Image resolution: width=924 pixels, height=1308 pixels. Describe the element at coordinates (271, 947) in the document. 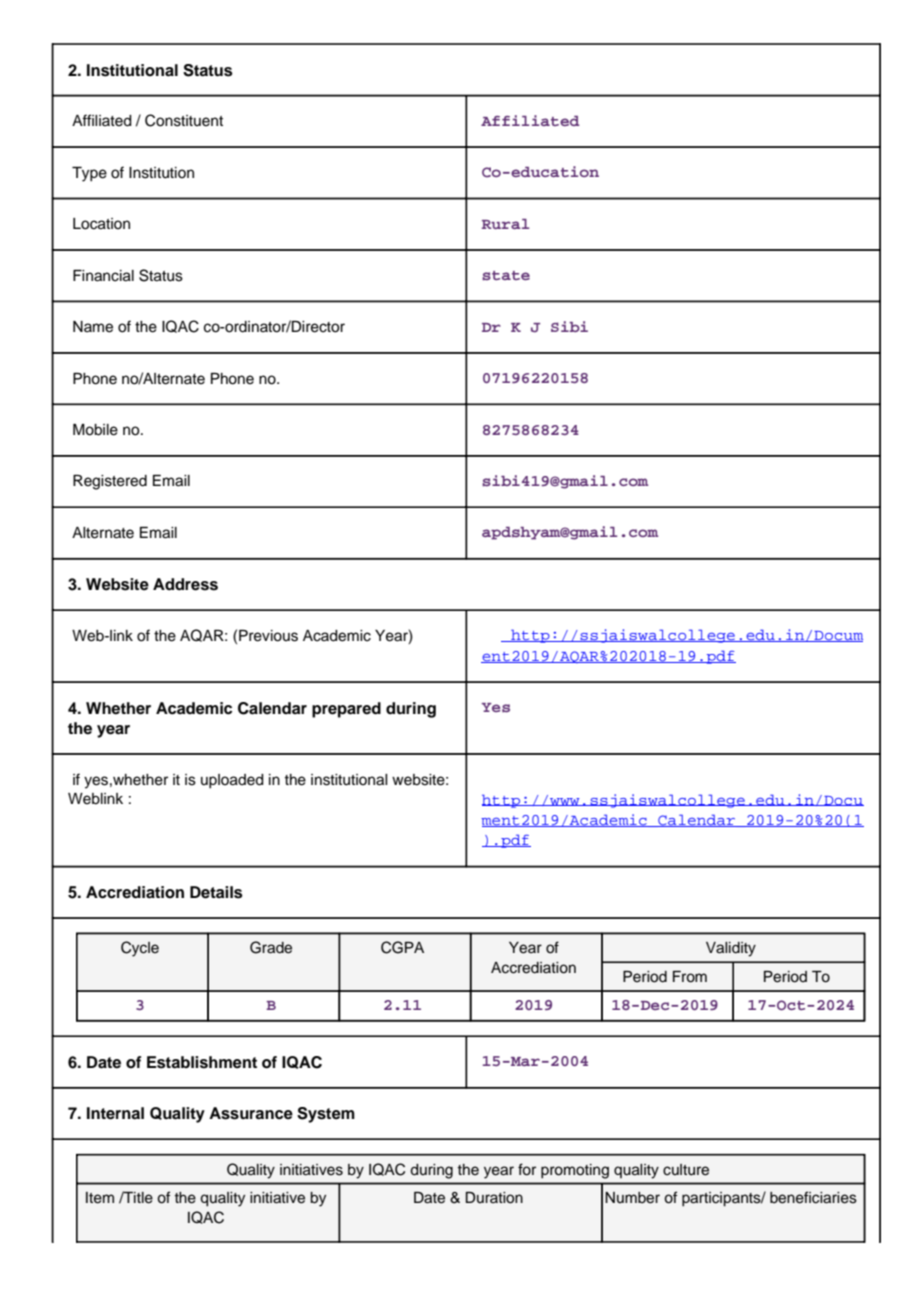

I see `Grade` at that location.
